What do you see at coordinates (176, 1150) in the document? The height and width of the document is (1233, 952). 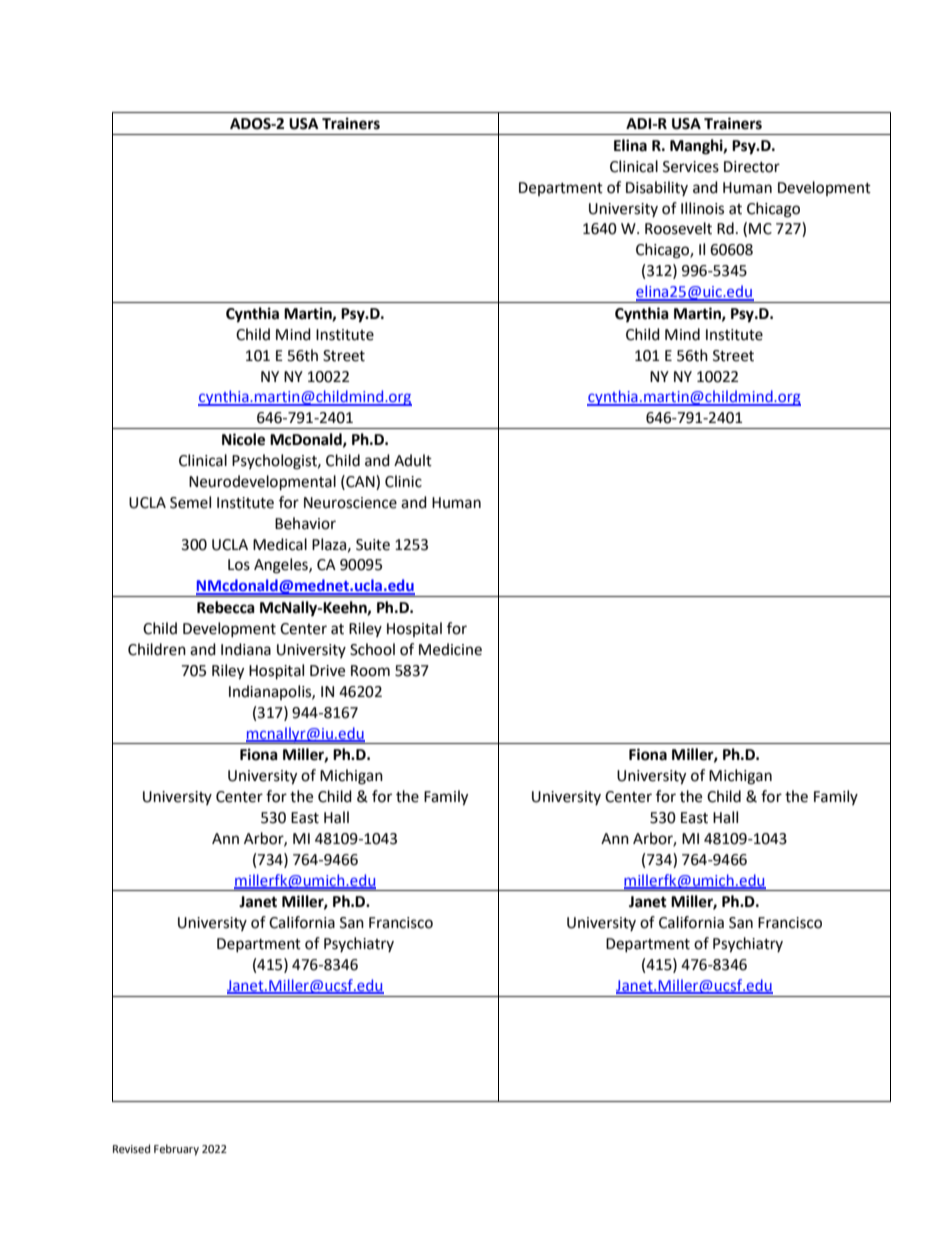 I see `February` at bounding box center [176, 1150].
